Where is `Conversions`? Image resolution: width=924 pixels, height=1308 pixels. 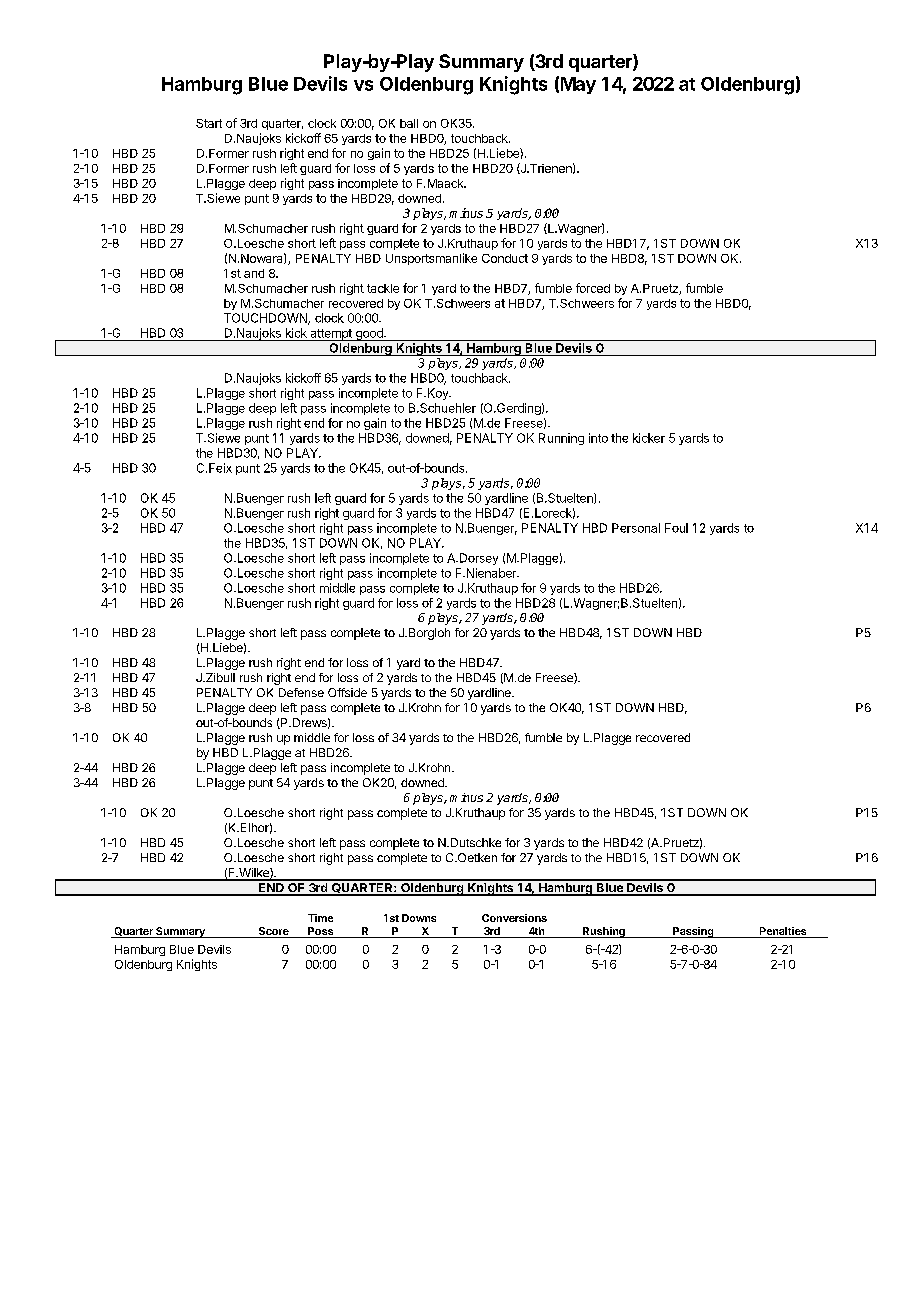
Conversions is located at coordinates (514, 918).
